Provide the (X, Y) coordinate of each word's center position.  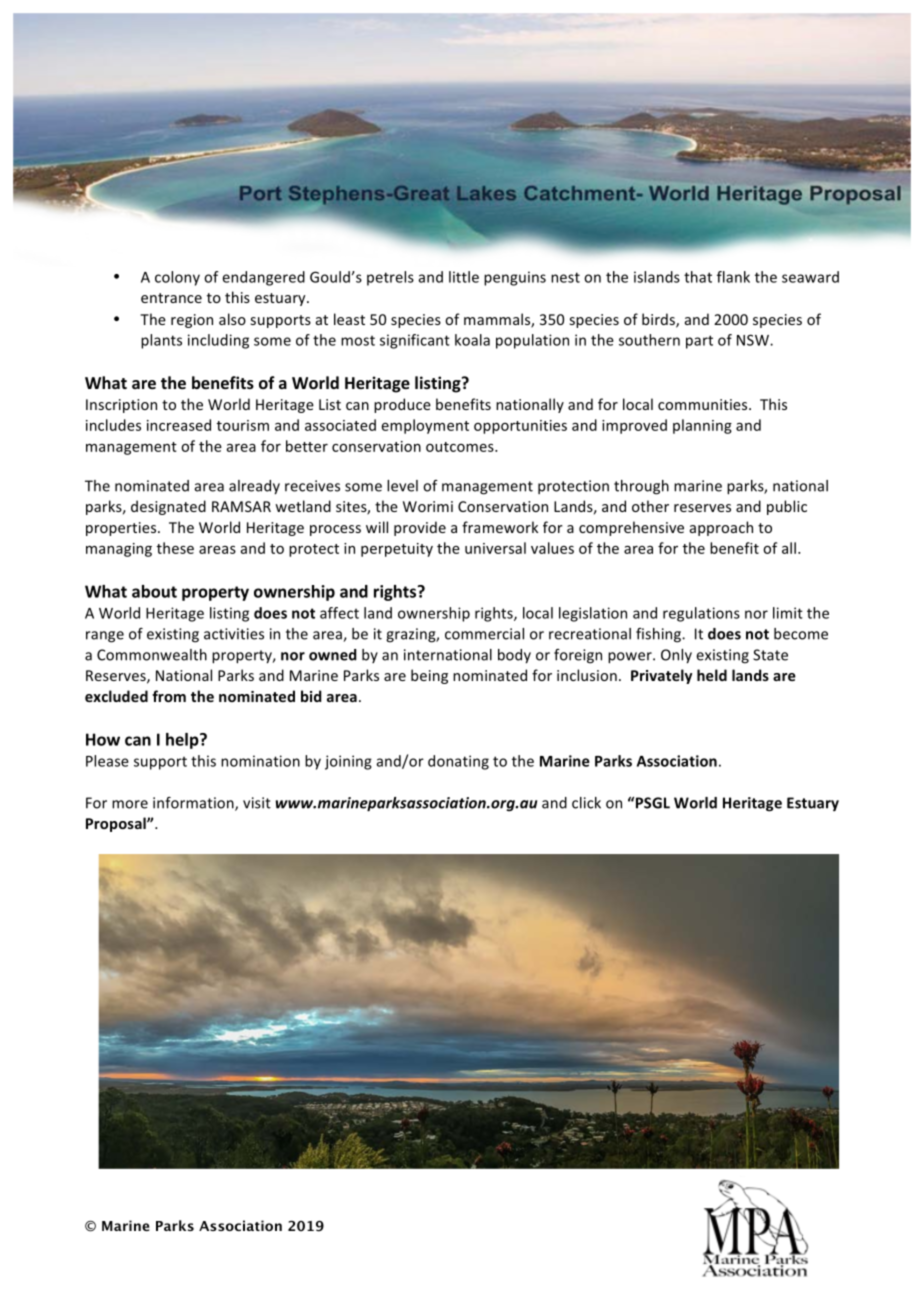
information (194, 804)
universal (495, 548)
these (175, 548)
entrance (171, 298)
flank (733, 277)
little (464, 277)
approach (721, 528)
